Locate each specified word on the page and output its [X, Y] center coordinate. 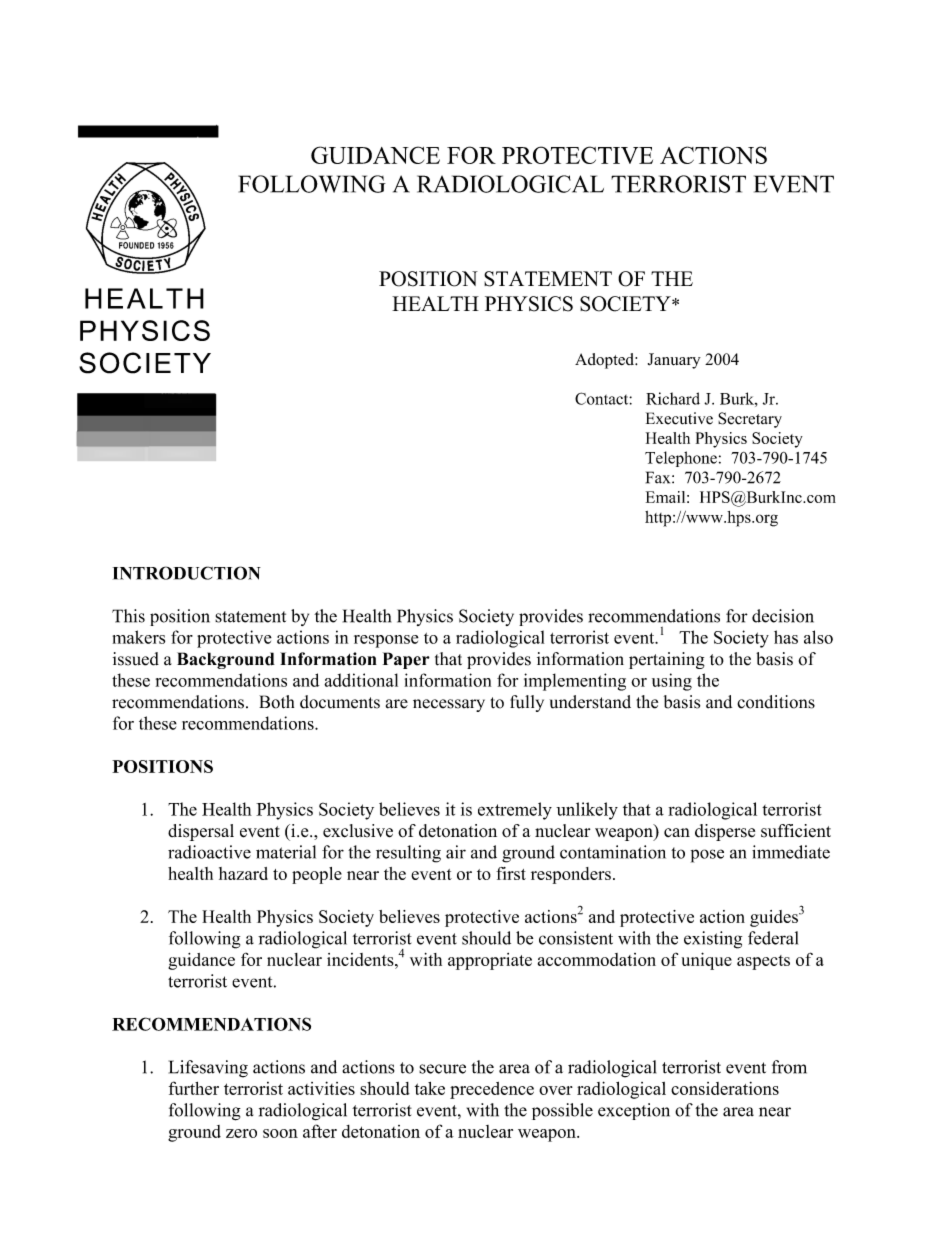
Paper [406, 660]
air [456, 852]
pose [707, 856]
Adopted [605, 361]
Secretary [750, 420]
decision [783, 616]
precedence [492, 1090]
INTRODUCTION [187, 573]
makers [139, 637]
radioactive [209, 852]
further [194, 1088]
